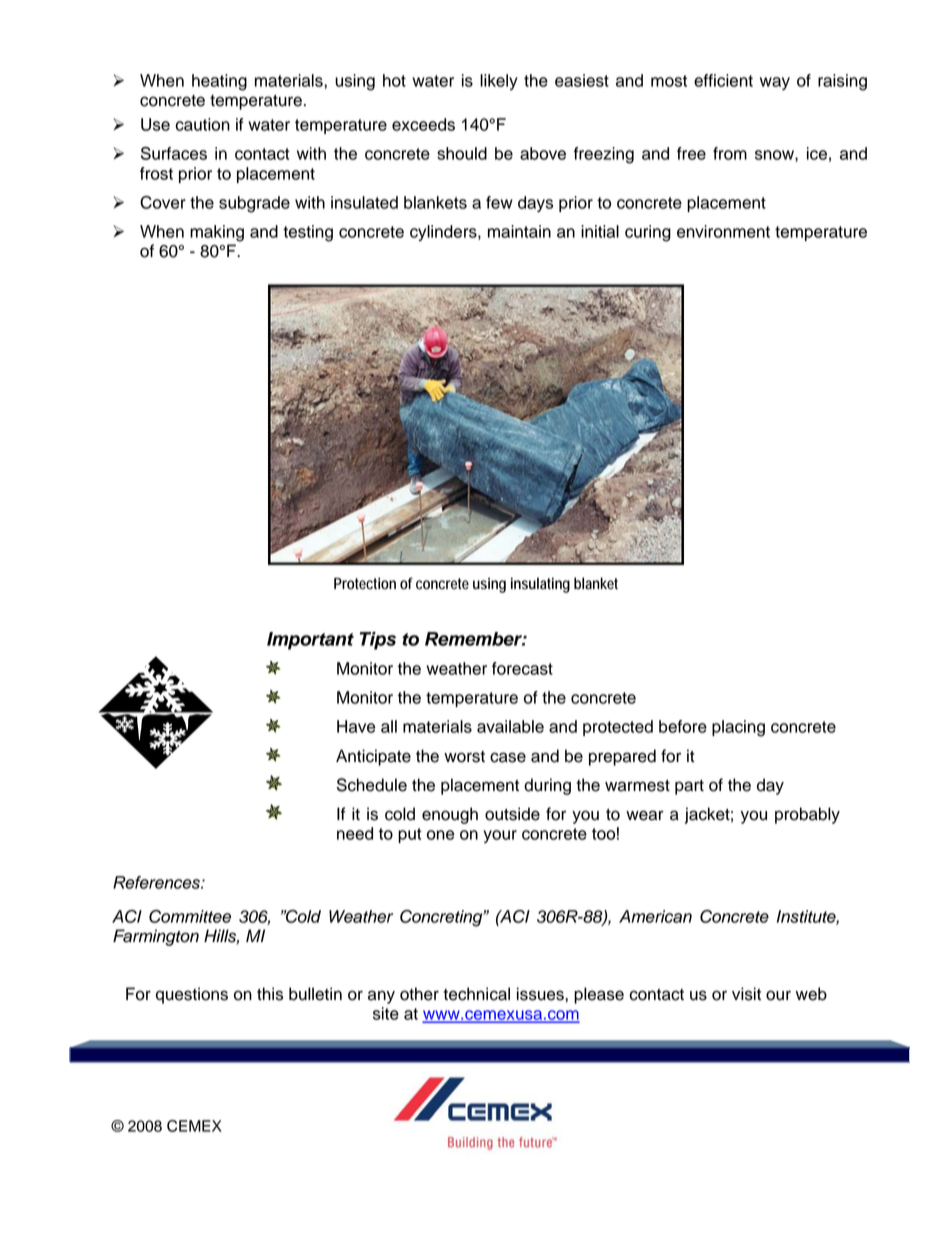  What do you see at coordinates (217, 233) in the document?
I see `making` at bounding box center [217, 233].
